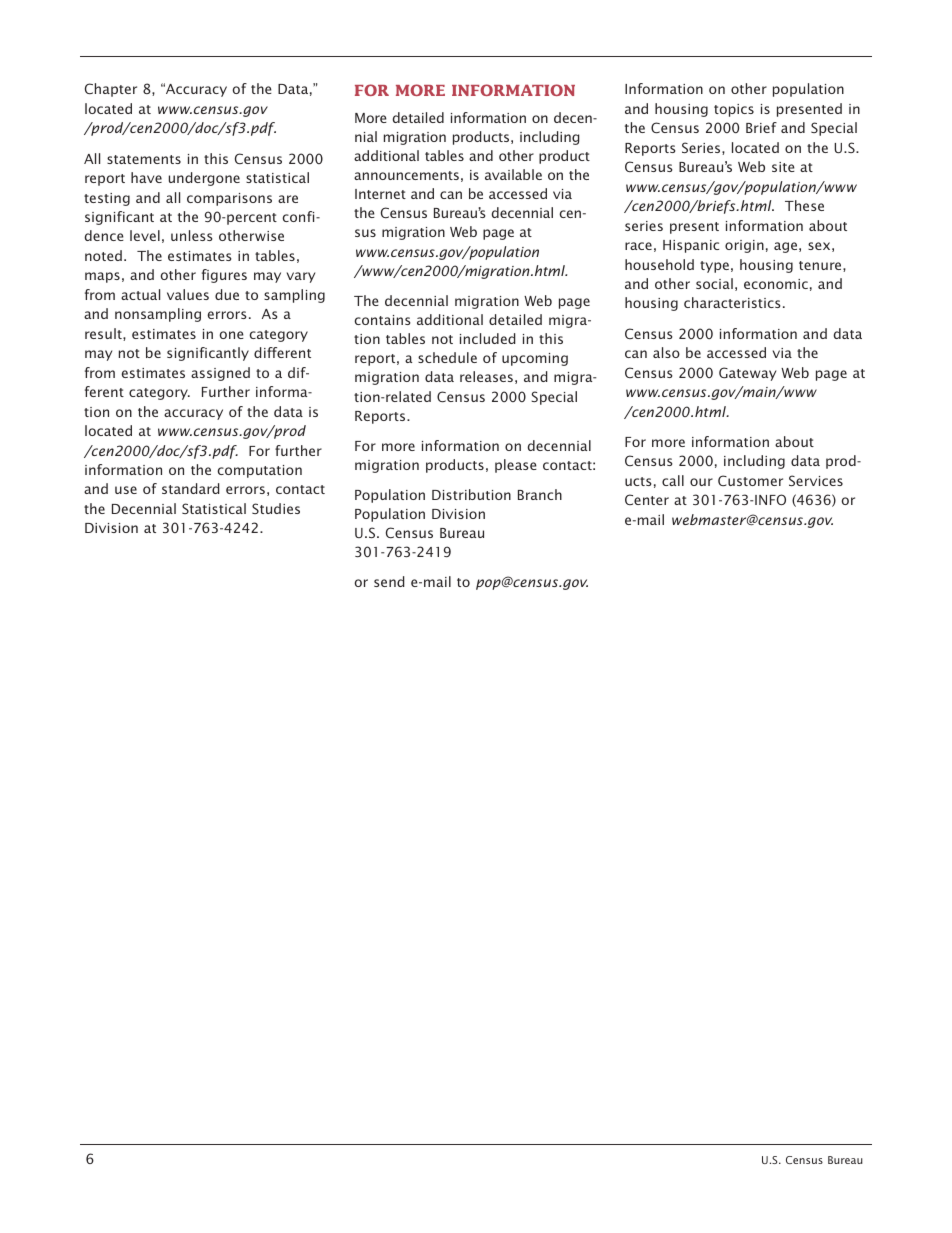  Describe the element at coordinates (734, 110) in the page. I see `topics` at that location.
